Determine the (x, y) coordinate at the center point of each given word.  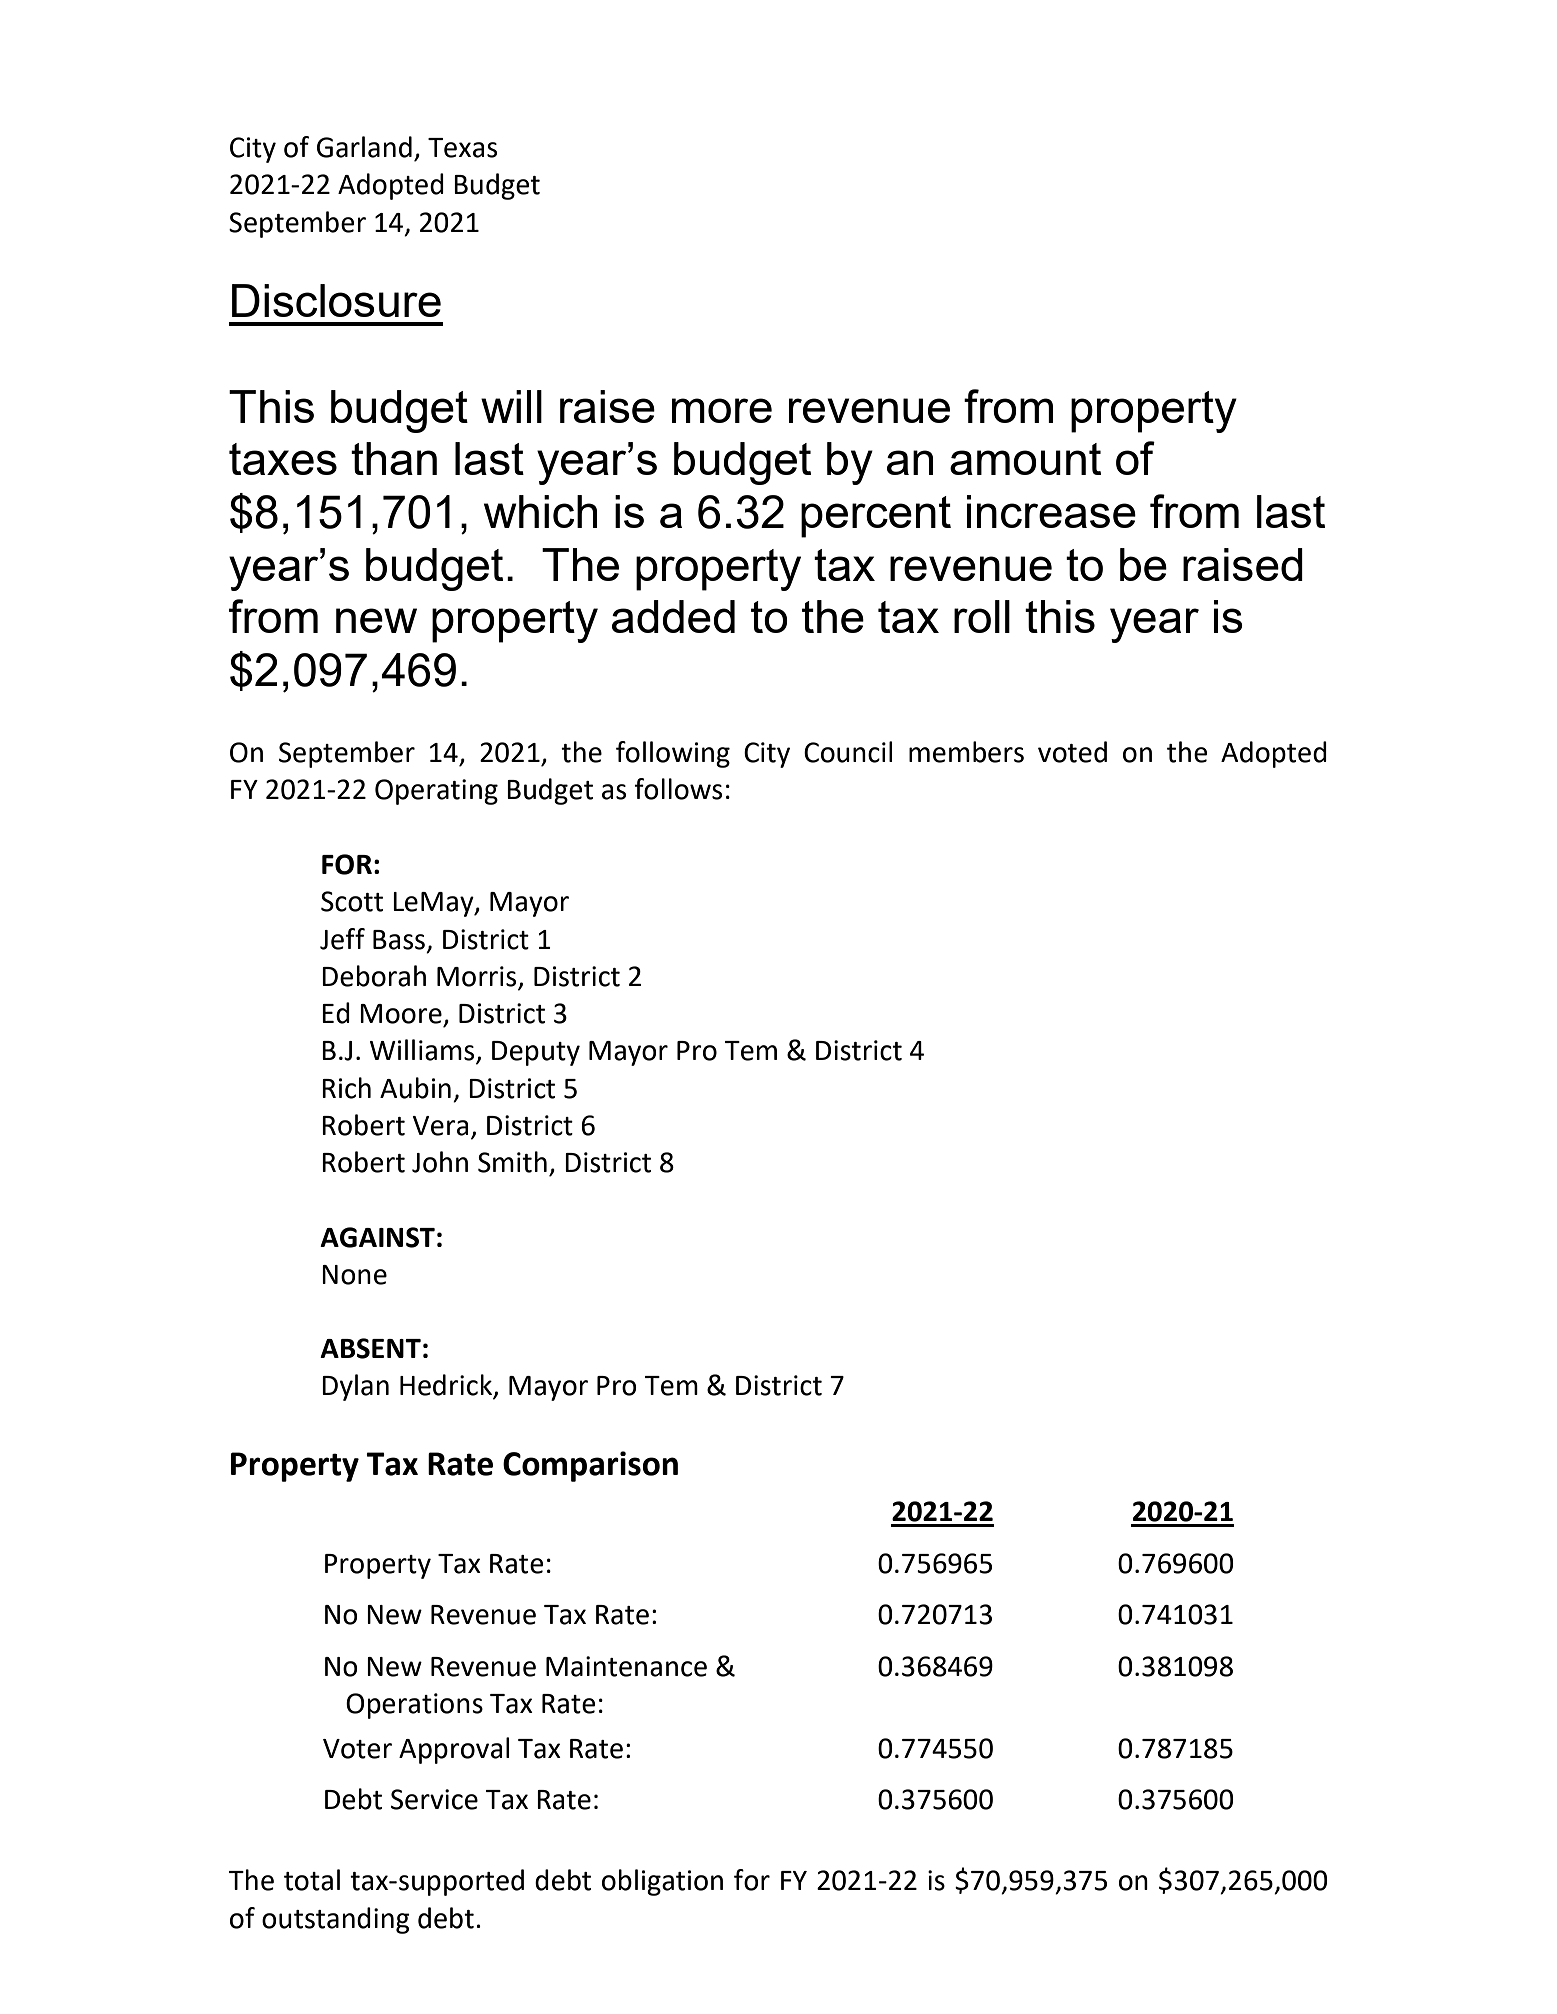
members (966, 752)
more (722, 410)
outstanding (336, 1920)
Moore (401, 1014)
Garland (364, 147)
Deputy (536, 1053)
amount (1025, 459)
